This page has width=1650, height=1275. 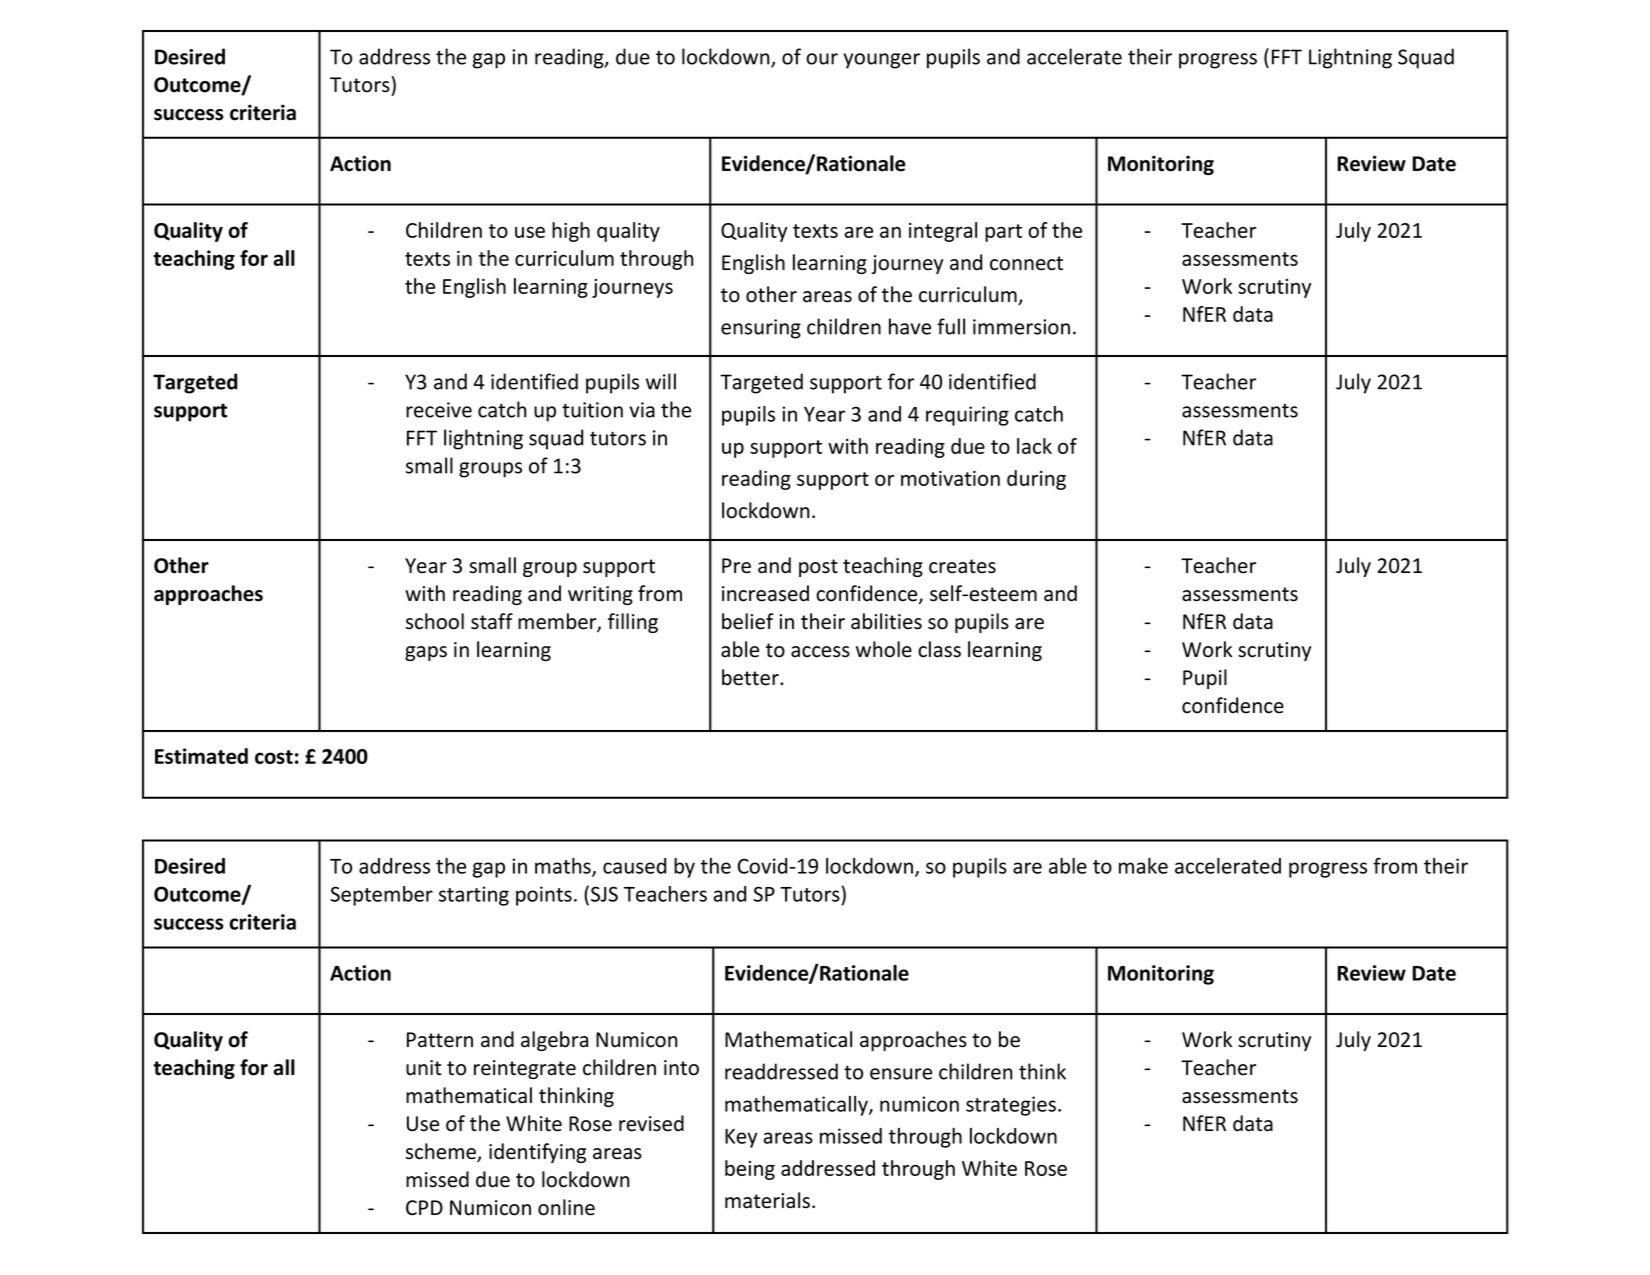 What do you see at coordinates (1011, 1106) in the page?
I see `strategies` at bounding box center [1011, 1106].
